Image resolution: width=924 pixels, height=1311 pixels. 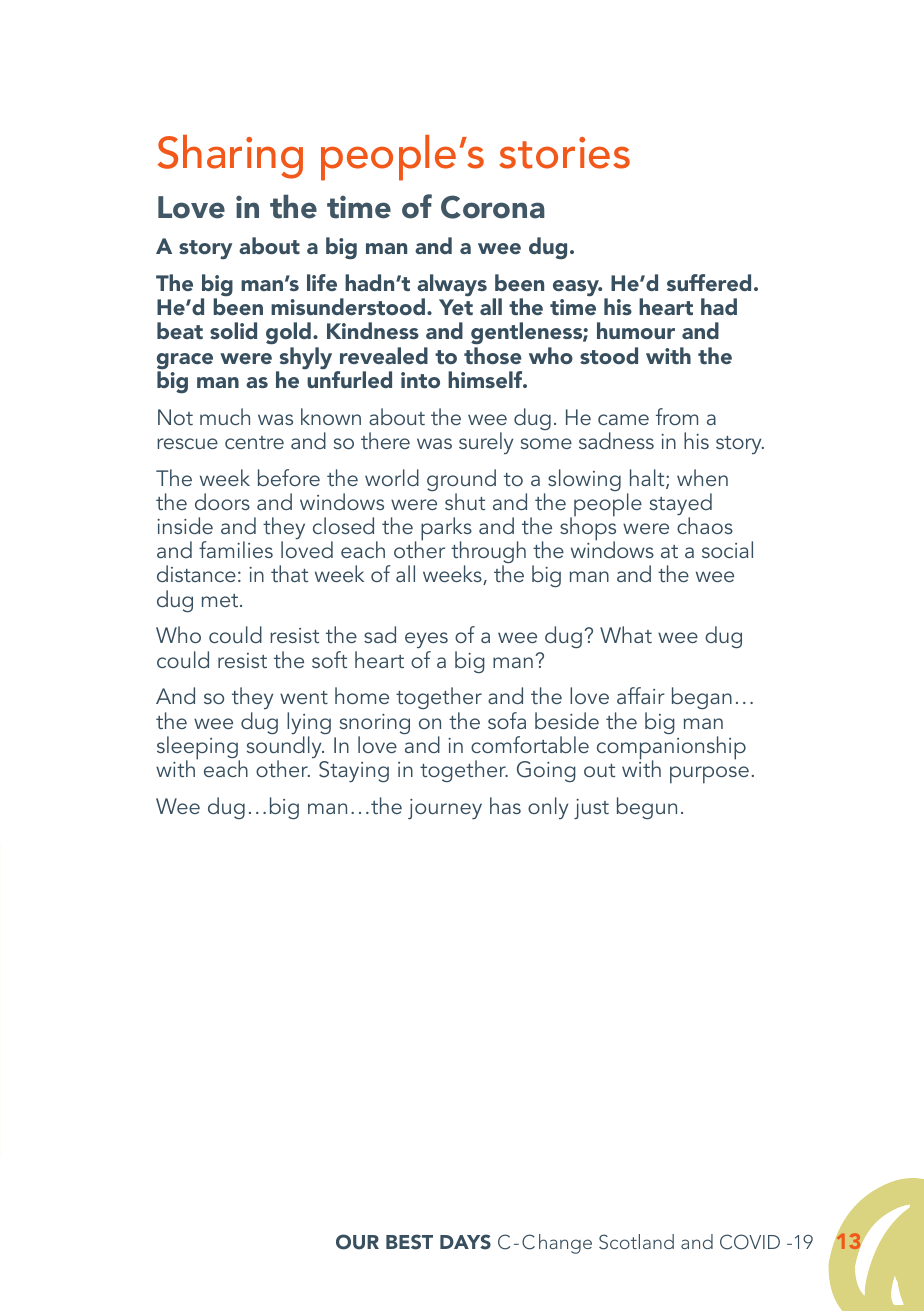 I want to click on Sharing, so click(x=230, y=157).
